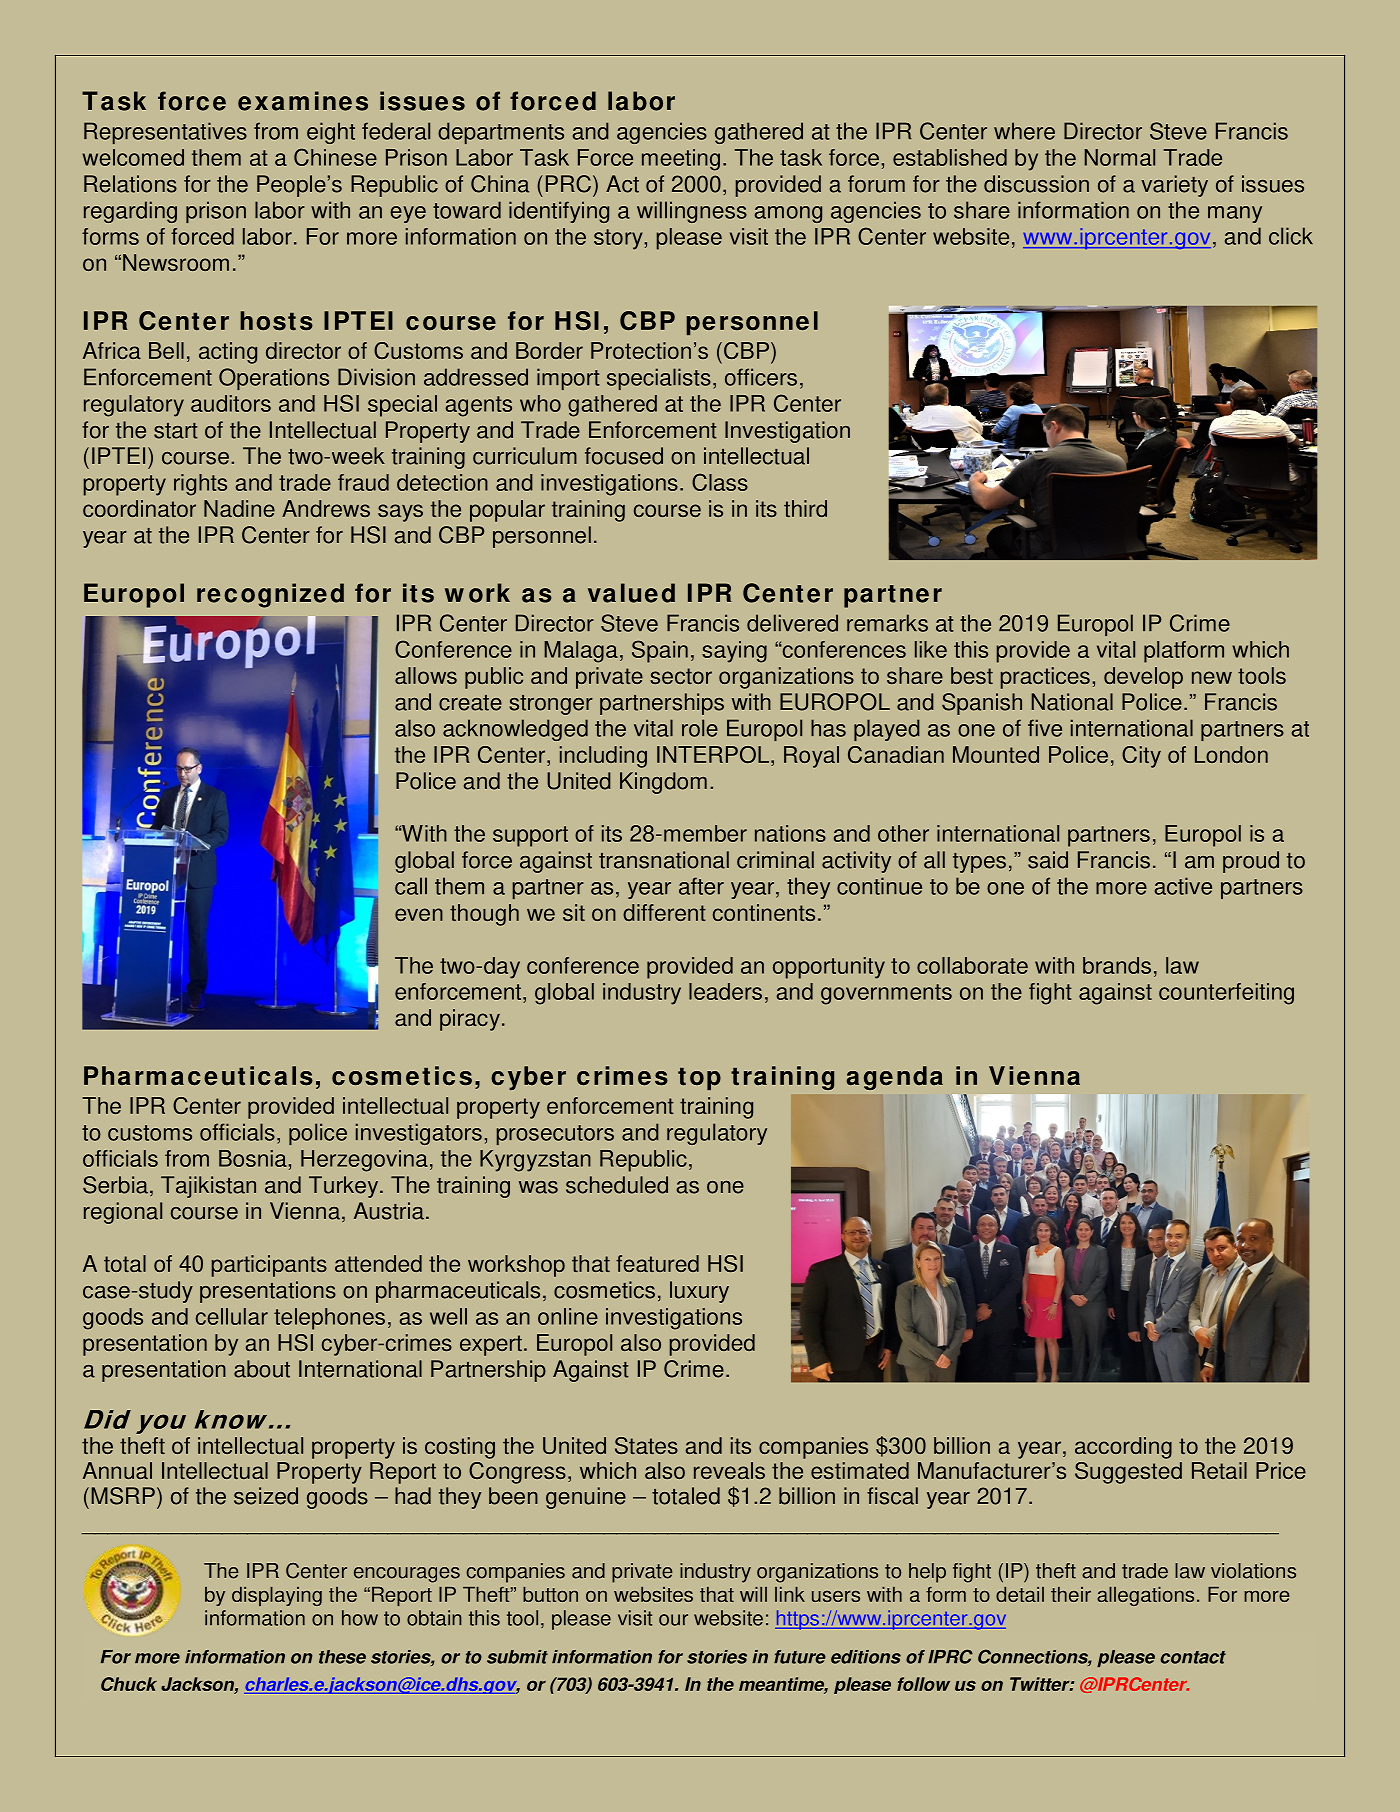 This screenshot has height=1812, width=1400. What do you see at coordinates (1183, 886) in the screenshot?
I see `active` at bounding box center [1183, 886].
